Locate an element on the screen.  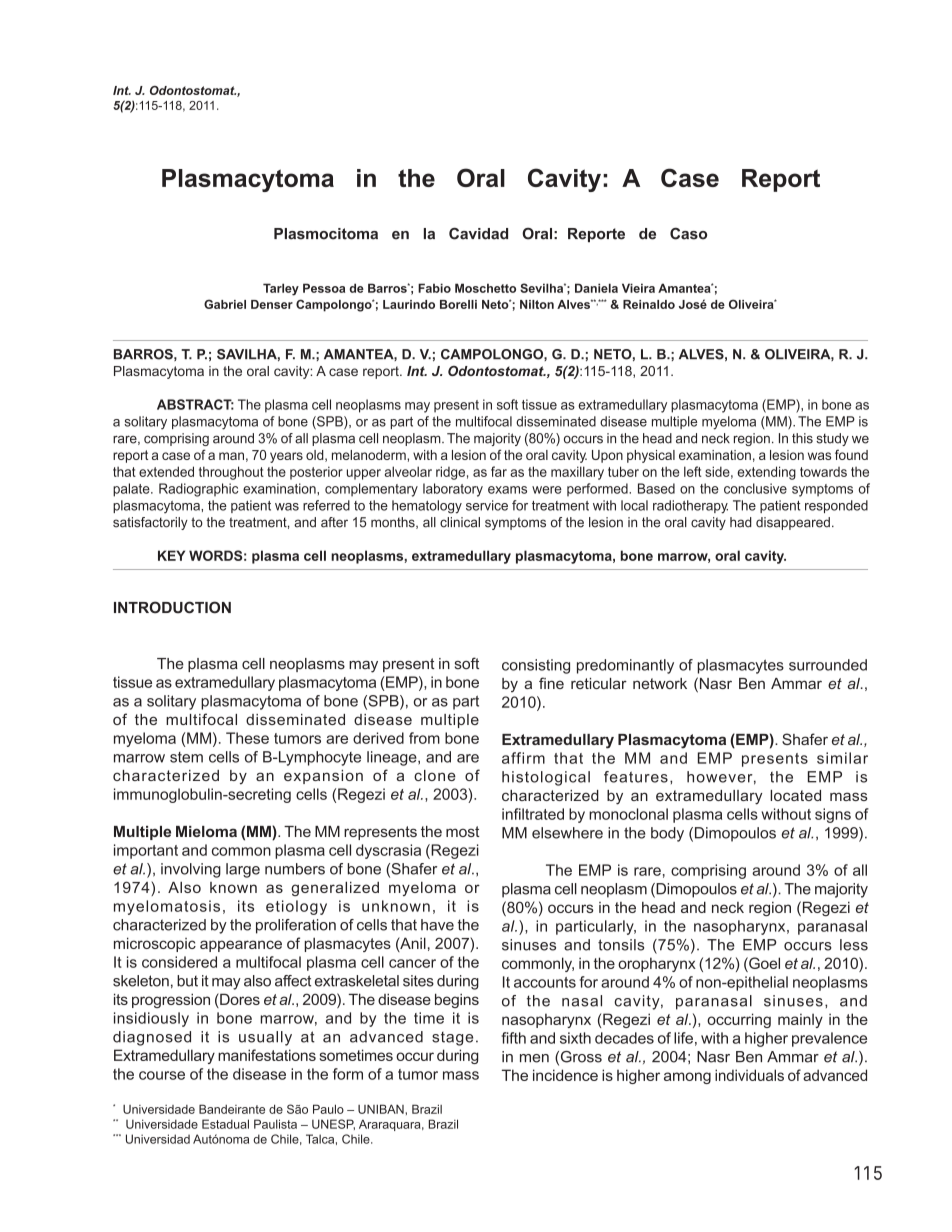
Gabriel is located at coordinates (225, 304).
